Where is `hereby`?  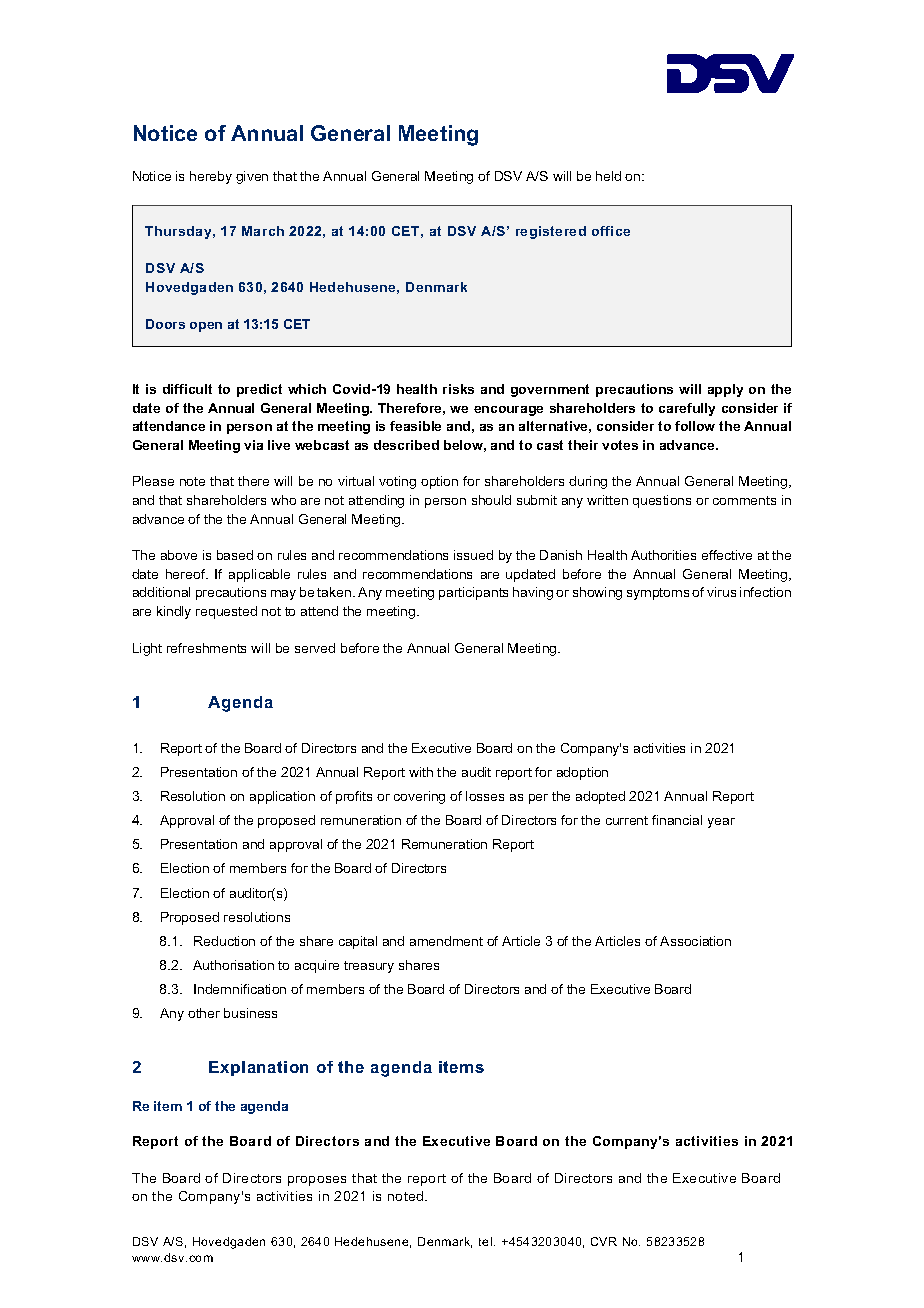 hereby is located at coordinates (211, 177).
